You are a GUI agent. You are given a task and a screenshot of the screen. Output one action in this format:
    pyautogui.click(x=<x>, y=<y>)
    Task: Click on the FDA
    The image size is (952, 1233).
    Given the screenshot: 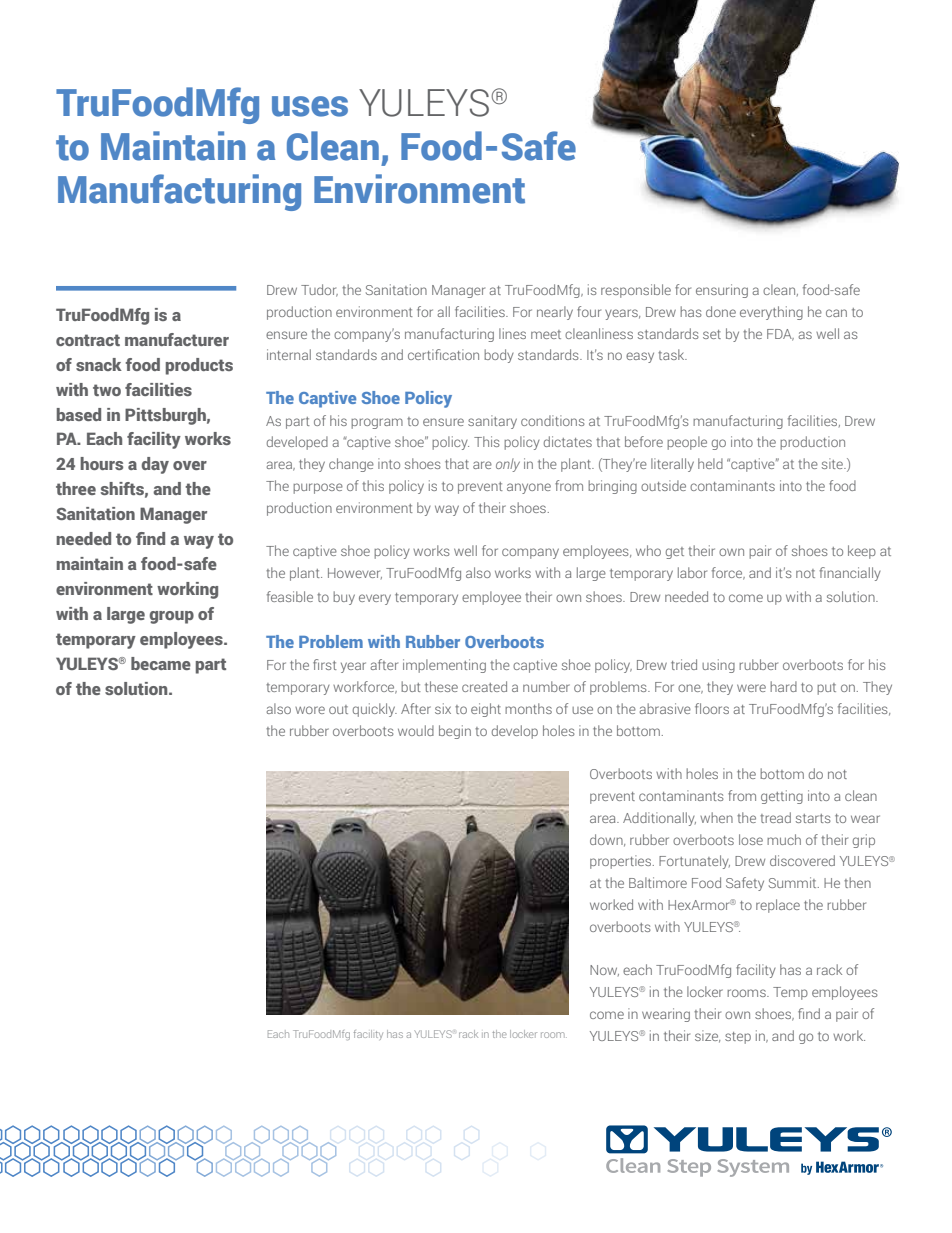 What is the action you would take?
    pyautogui.click(x=780, y=335)
